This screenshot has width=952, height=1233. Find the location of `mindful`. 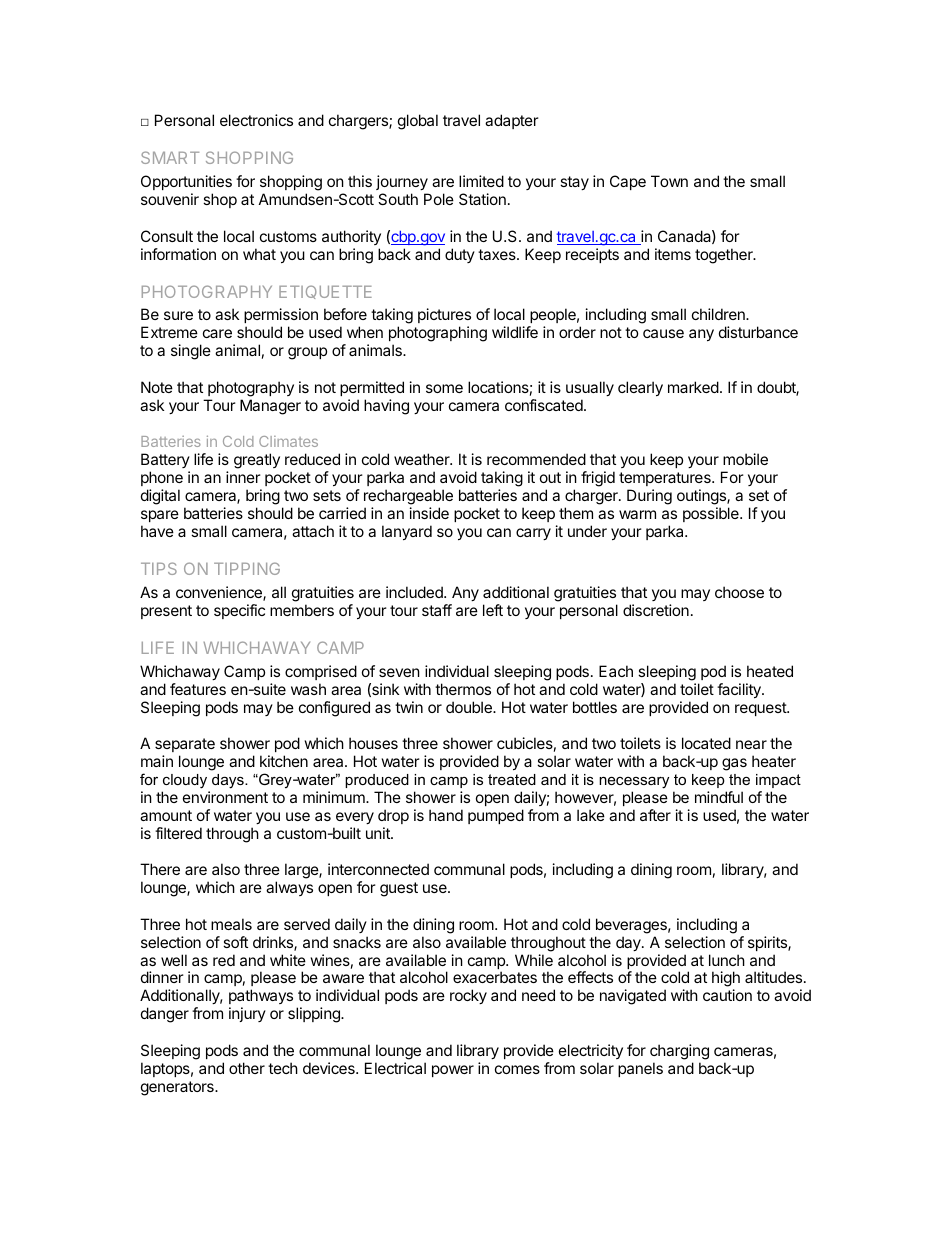

mindful is located at coordinates (719, 797).
